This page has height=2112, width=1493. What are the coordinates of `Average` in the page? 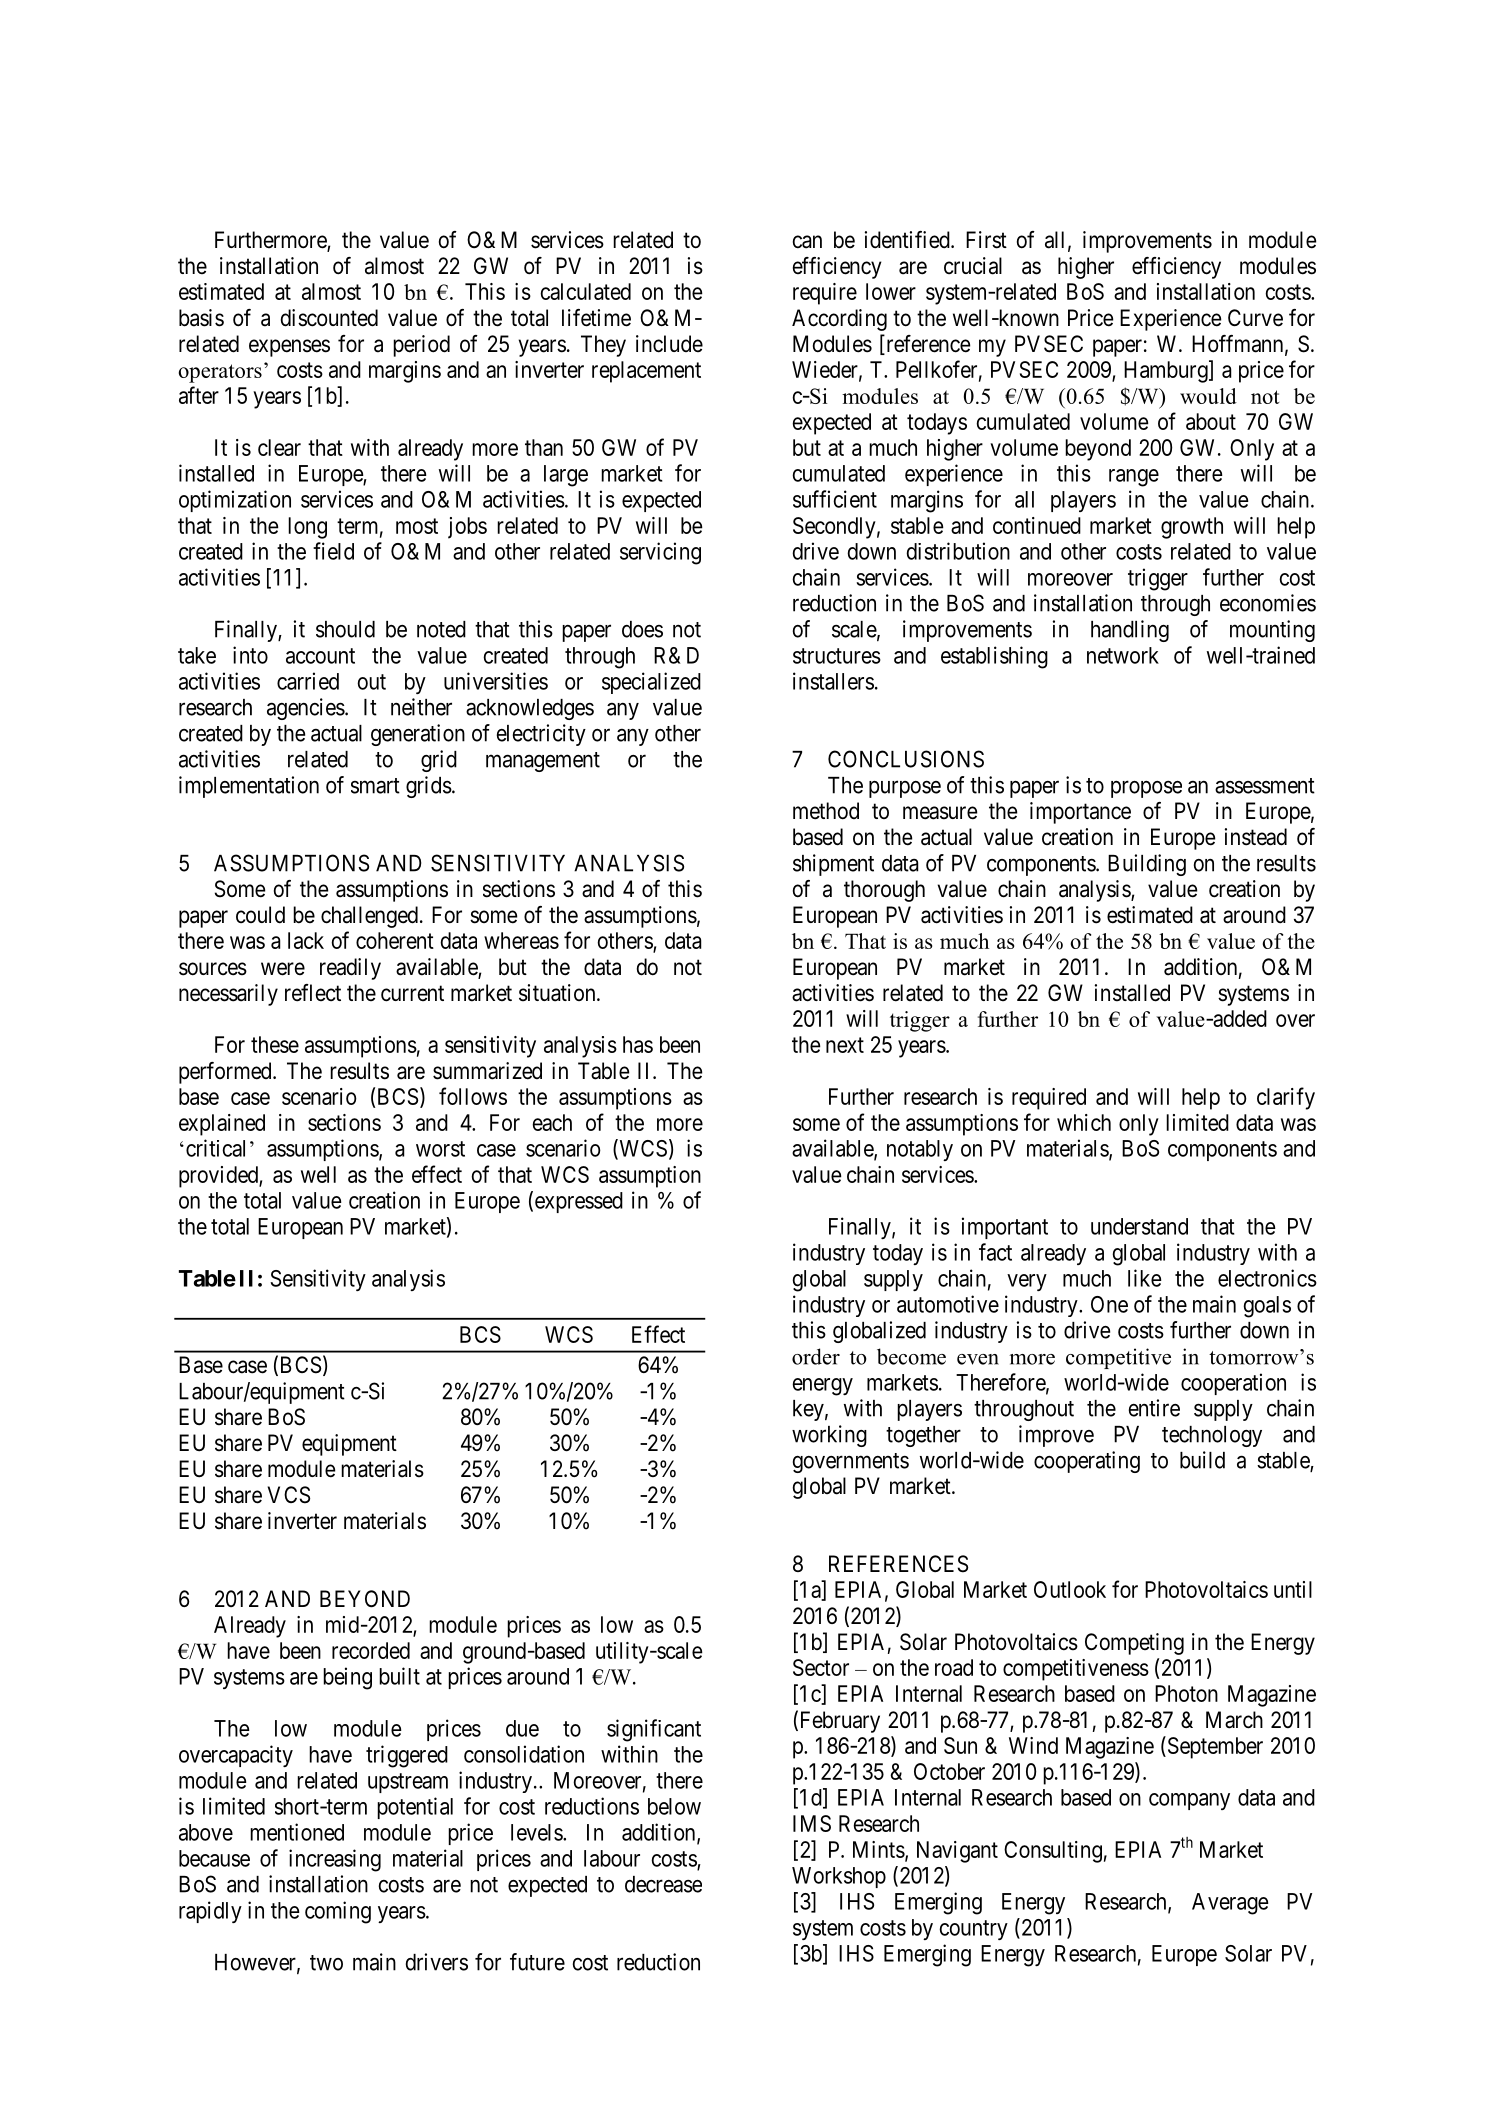 It's located at (1230, 1904).
